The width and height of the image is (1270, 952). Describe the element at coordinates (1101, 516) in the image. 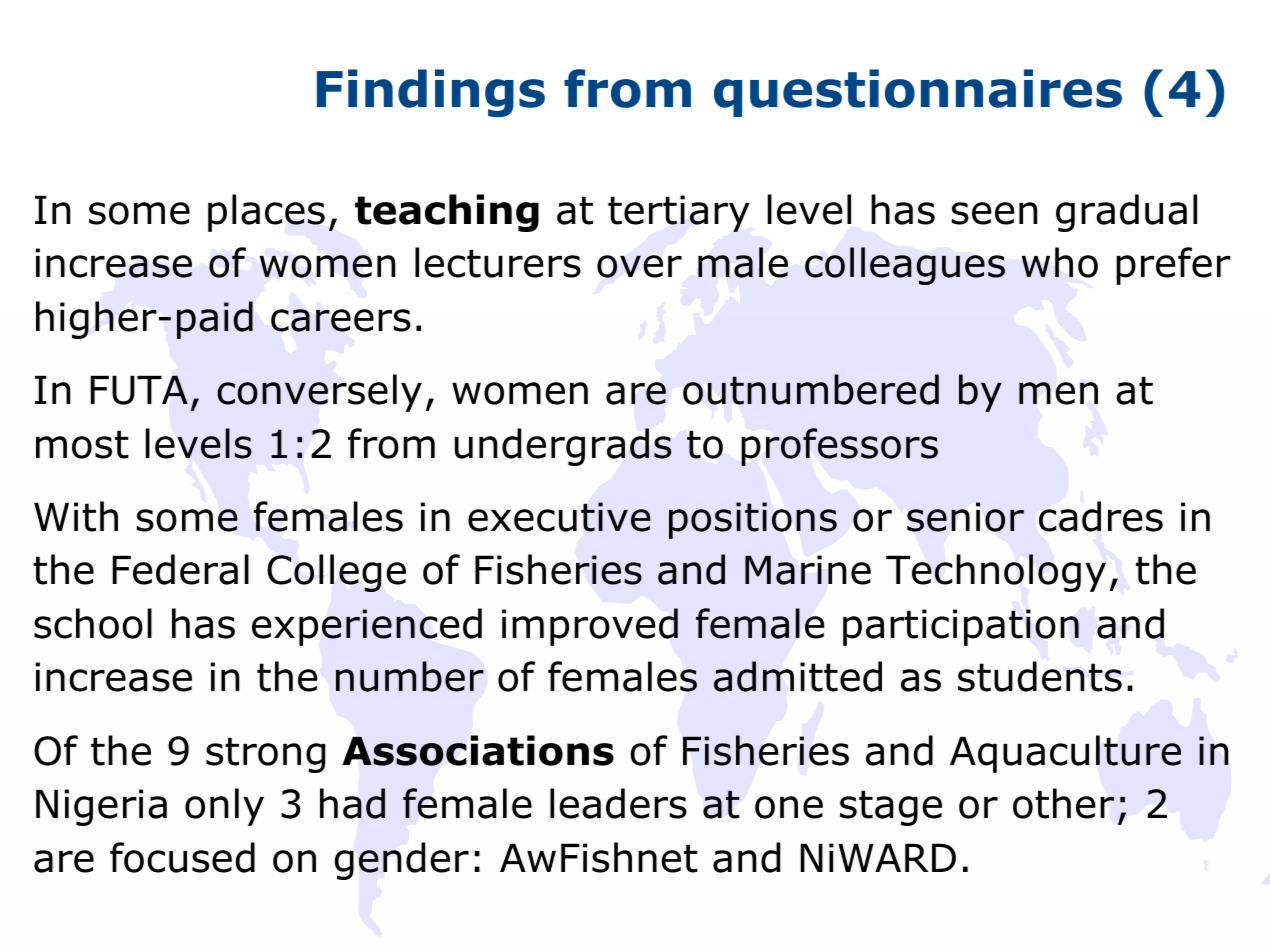

I see `cadres` at that location.
